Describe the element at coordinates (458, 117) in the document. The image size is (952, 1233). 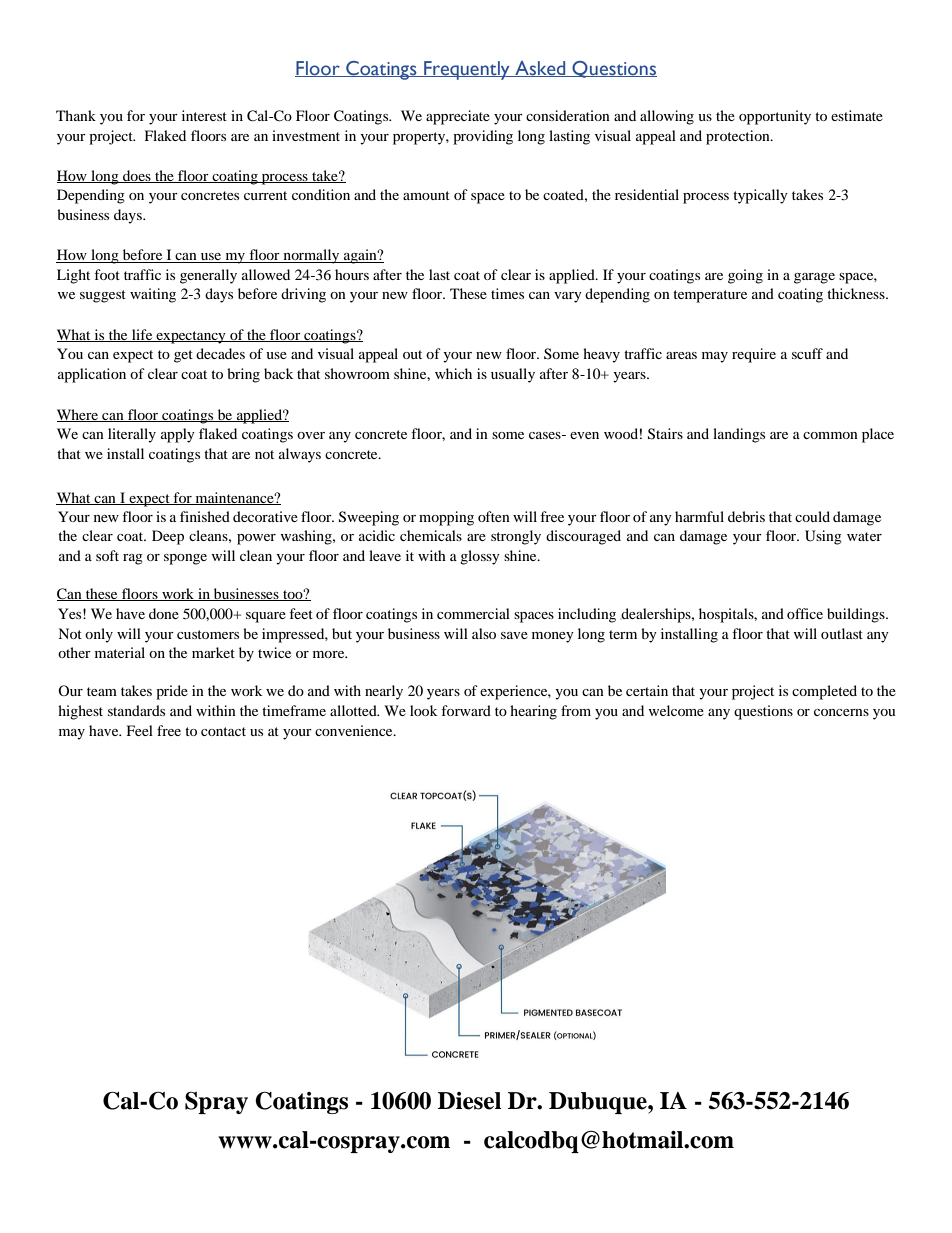
I see `appreciate` at that location.
